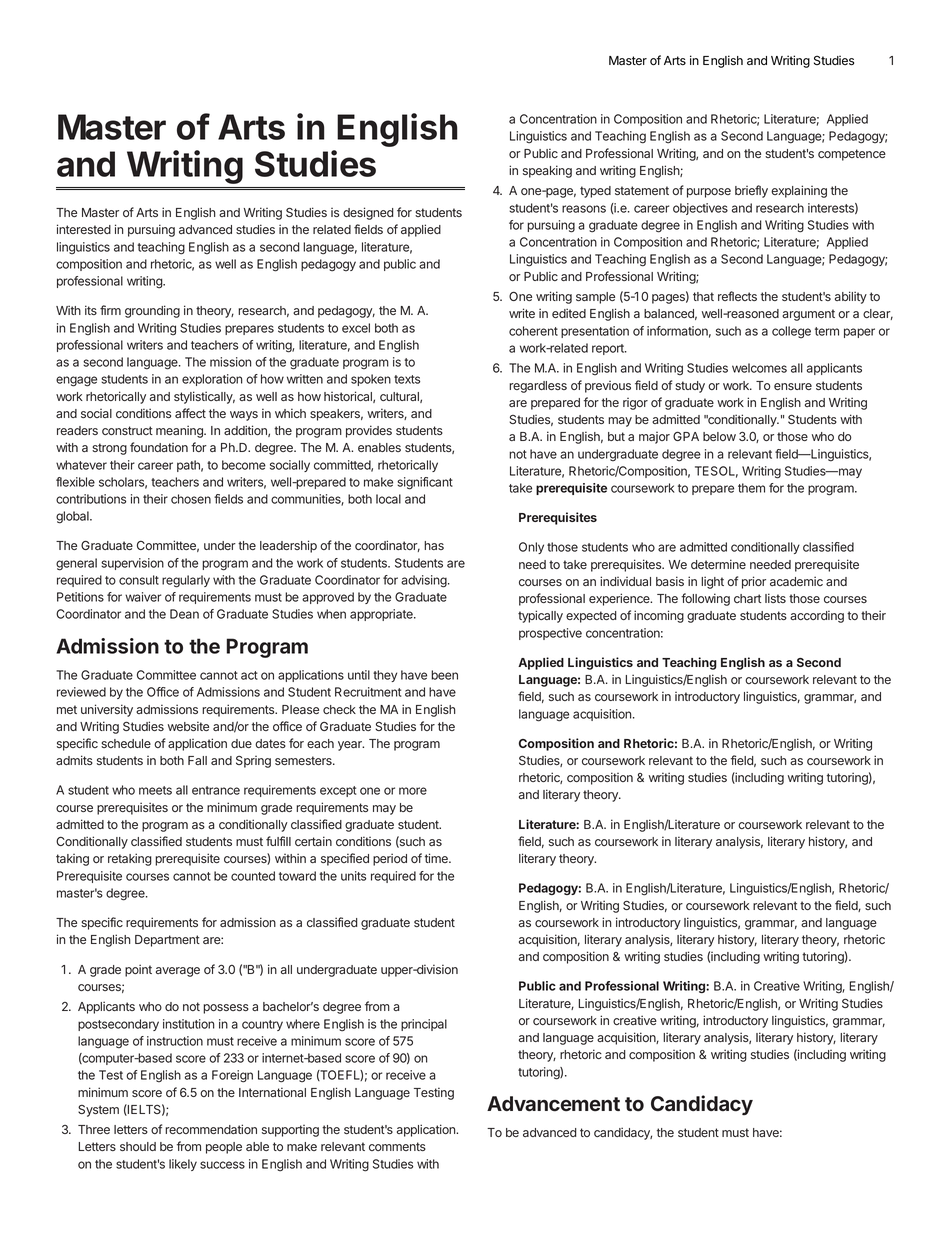 This screenshot has width=952, height=1233. Describe the element at coordinates (138, 1146) in the screenshot. I see `should` at that location.
